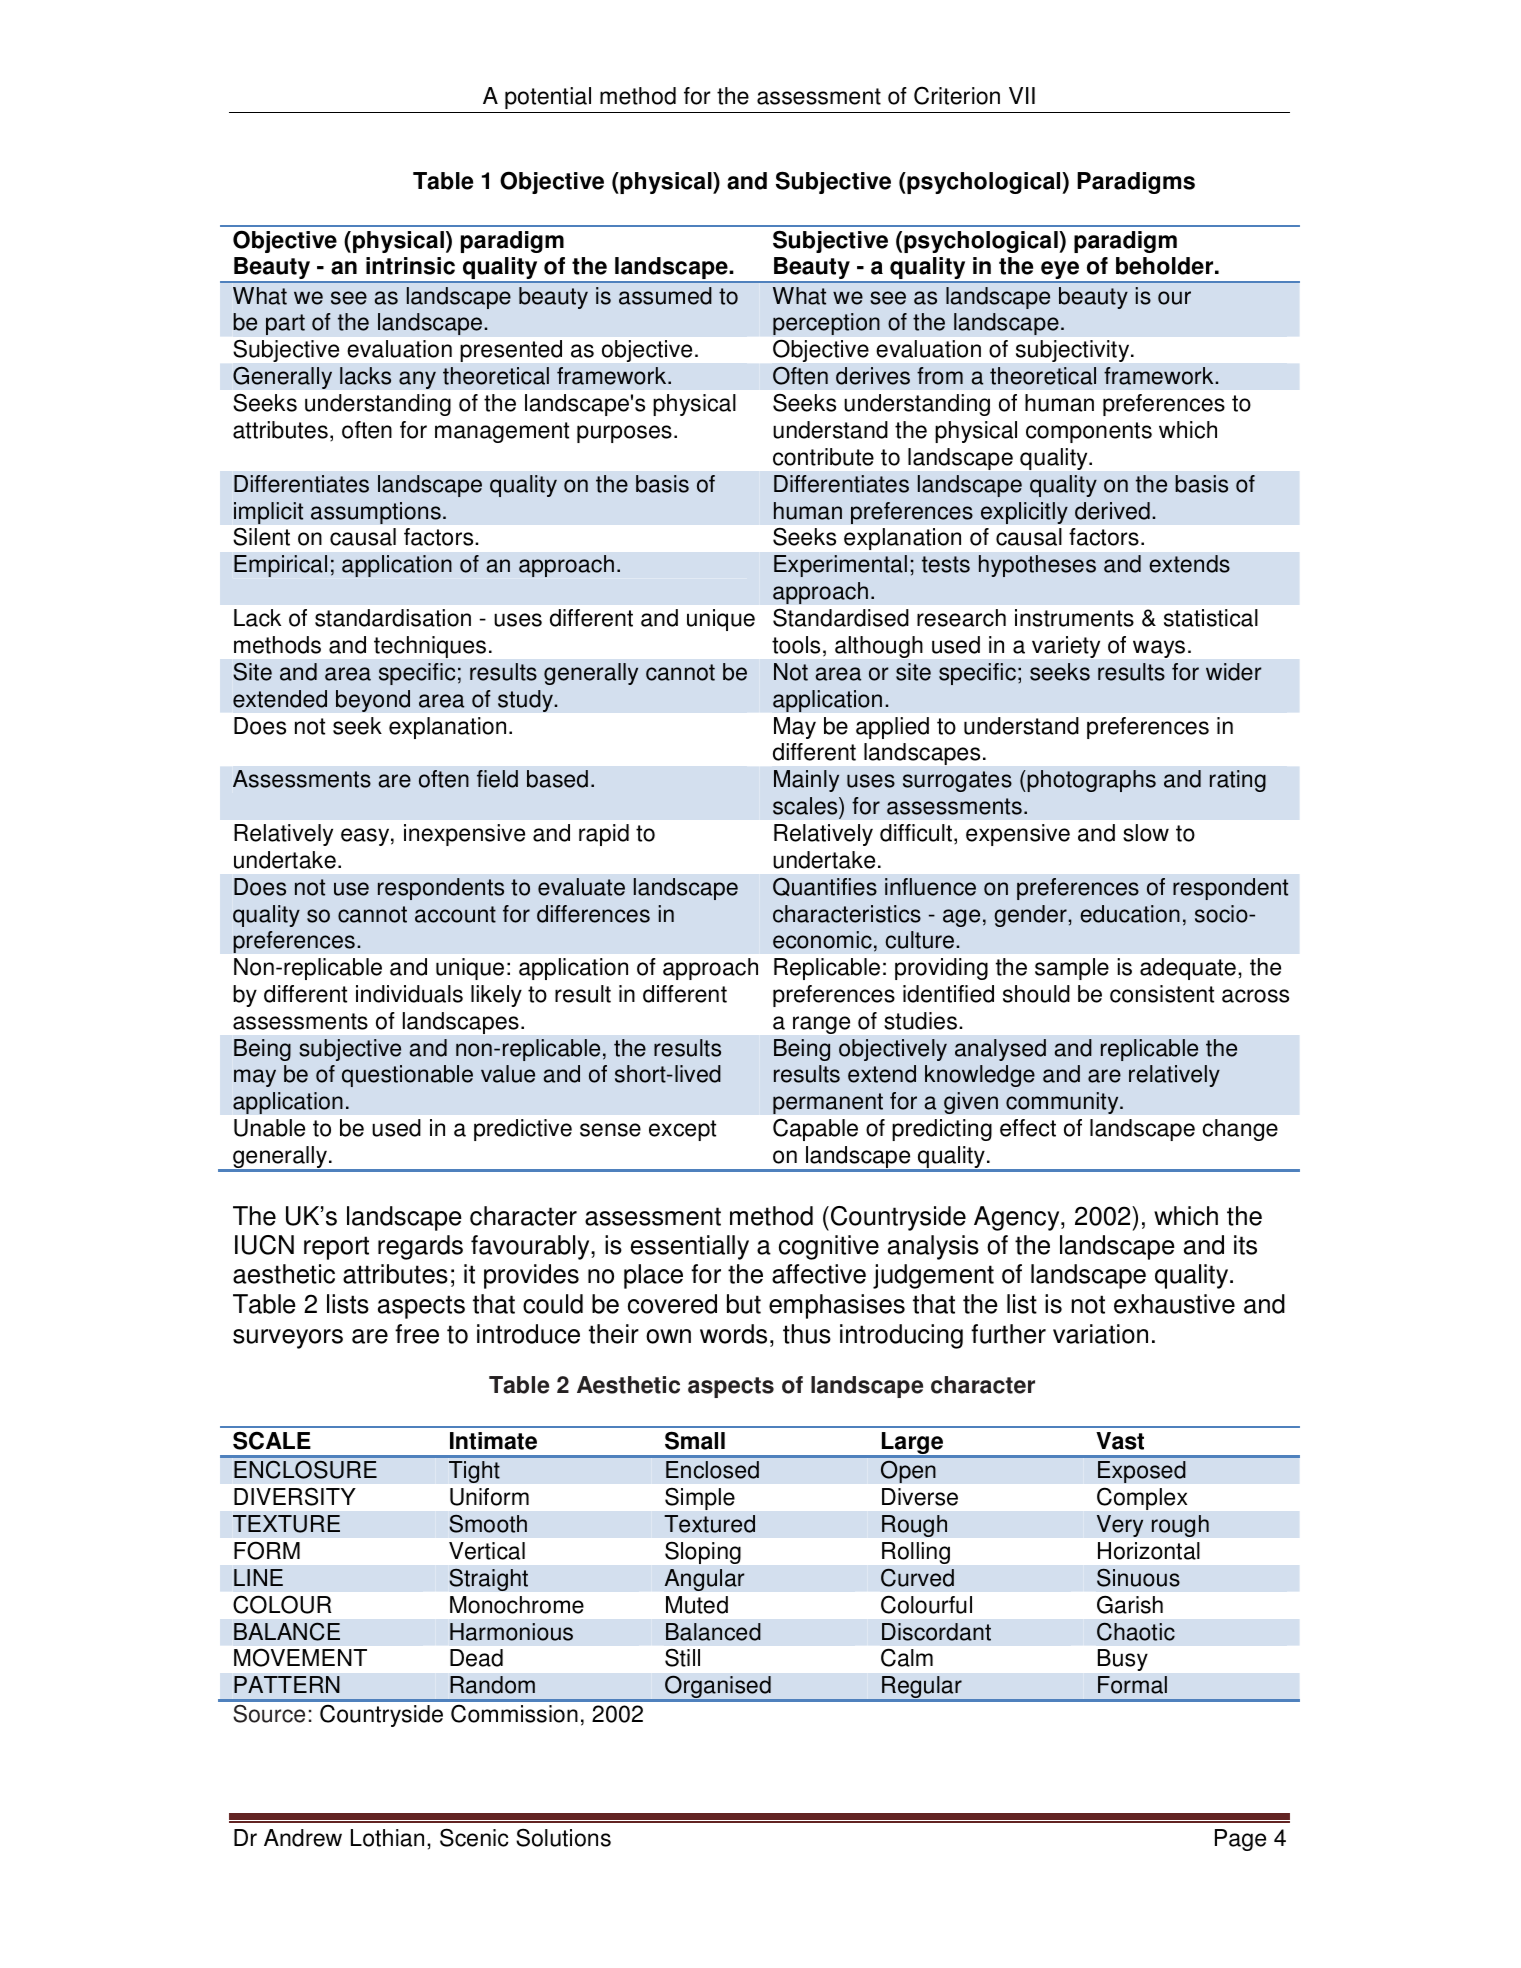  Describe the element at coordinates (1162, 994) in the document. I see `consistent` at that location.
